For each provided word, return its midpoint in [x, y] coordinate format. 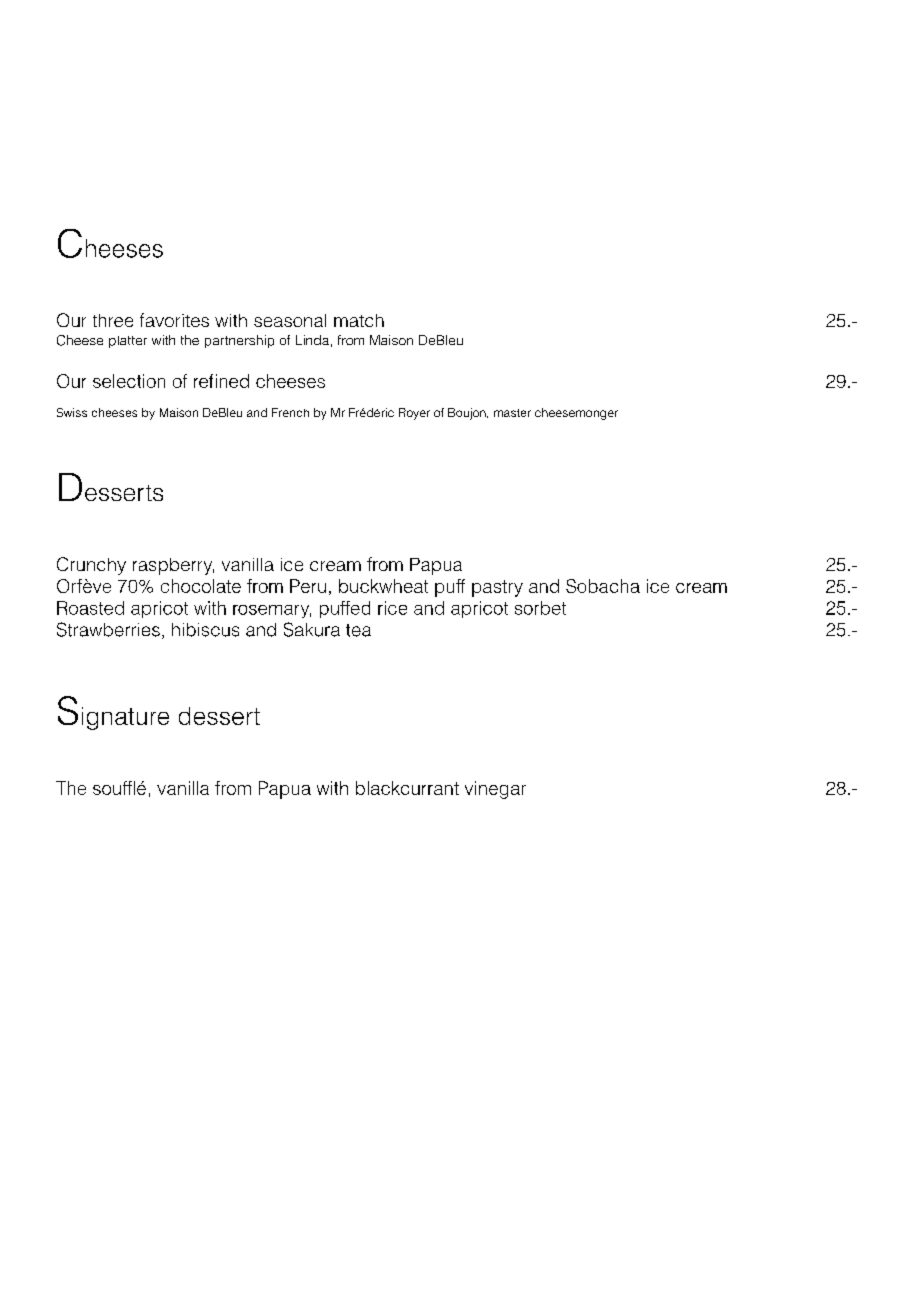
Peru [308, 586]
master [512, 413]
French [290, 412]
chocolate [201, 586]
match [359, 320]
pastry [497, 588]
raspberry [173, 566]
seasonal [290, 320]
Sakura [312, 629]
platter [128, 342]
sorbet [540, 608]
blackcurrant [407, 788]
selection [129, 381]
